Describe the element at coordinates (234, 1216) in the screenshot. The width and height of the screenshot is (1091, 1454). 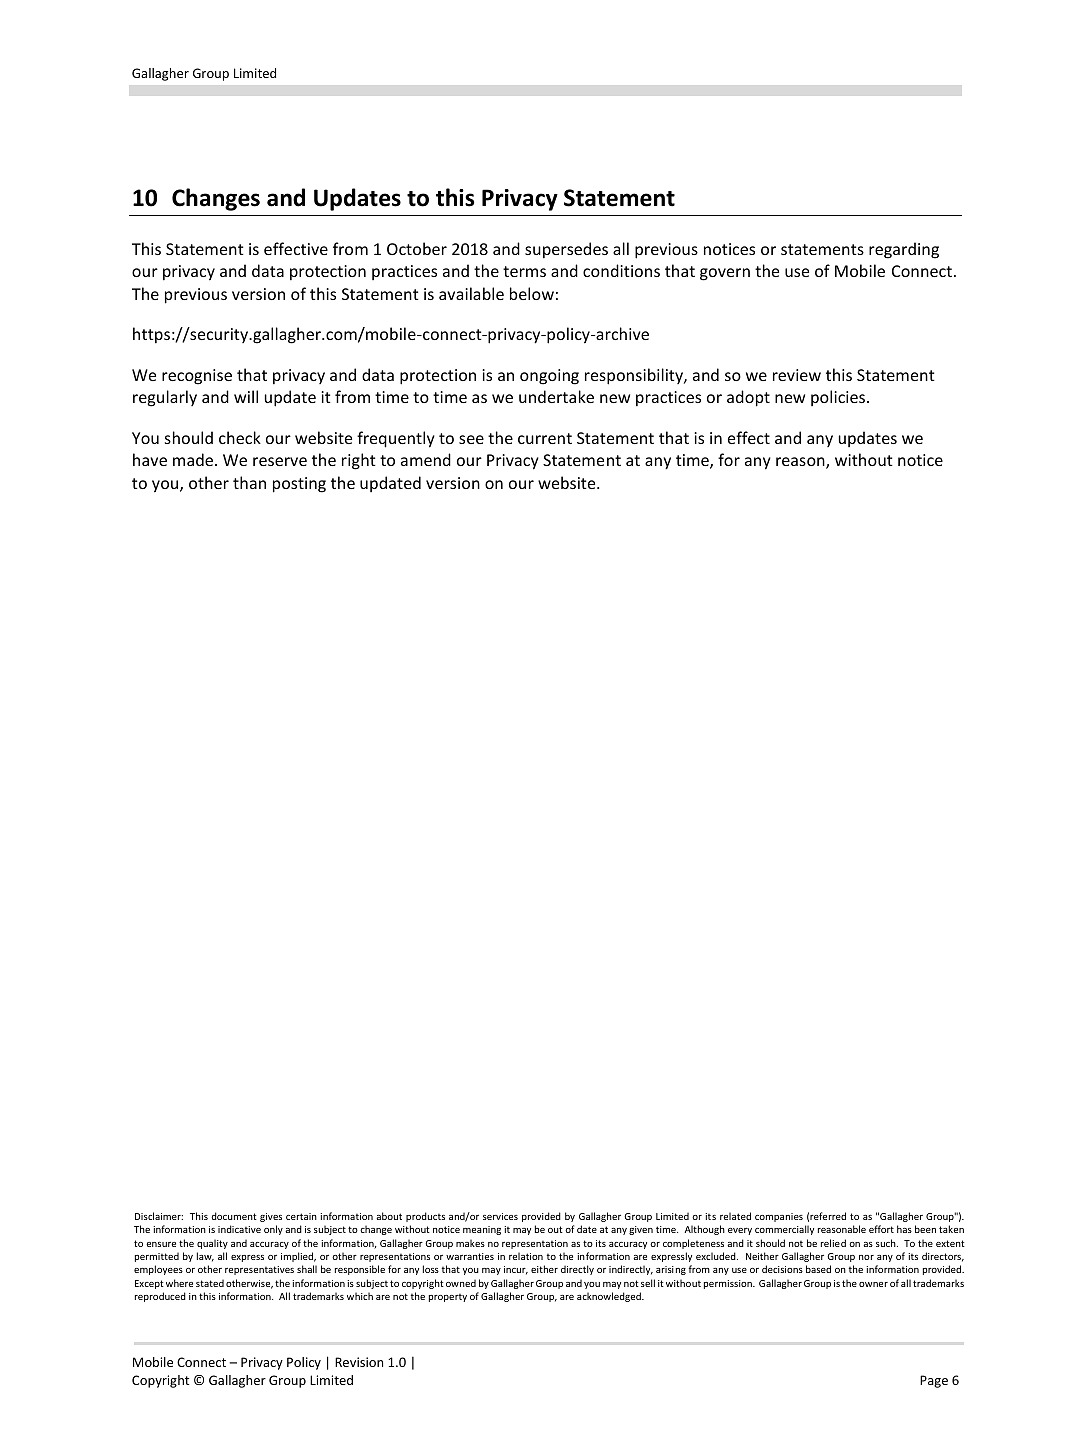
I see `document` at that location.
